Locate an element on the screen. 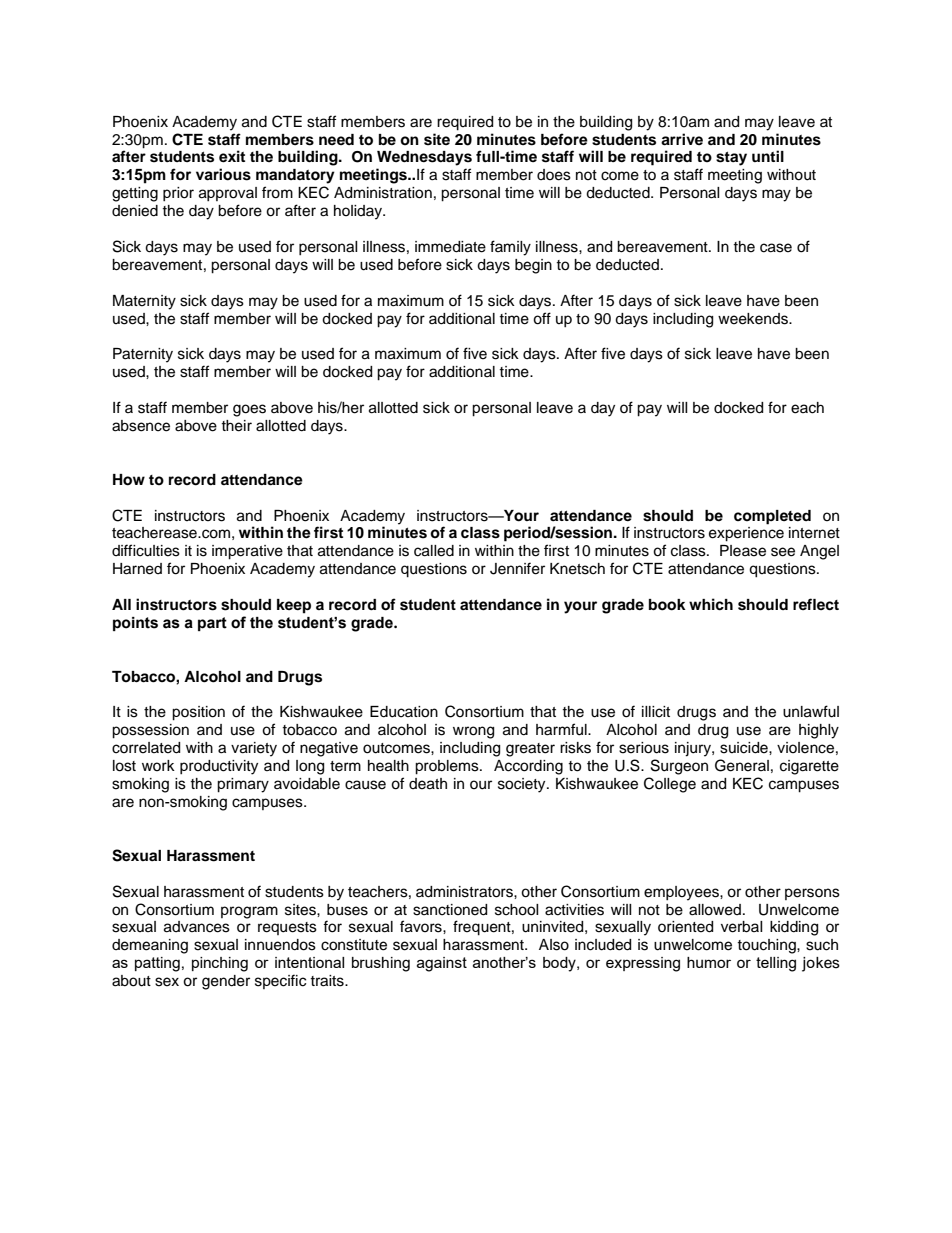  does is located at coordinates (554, 175).
